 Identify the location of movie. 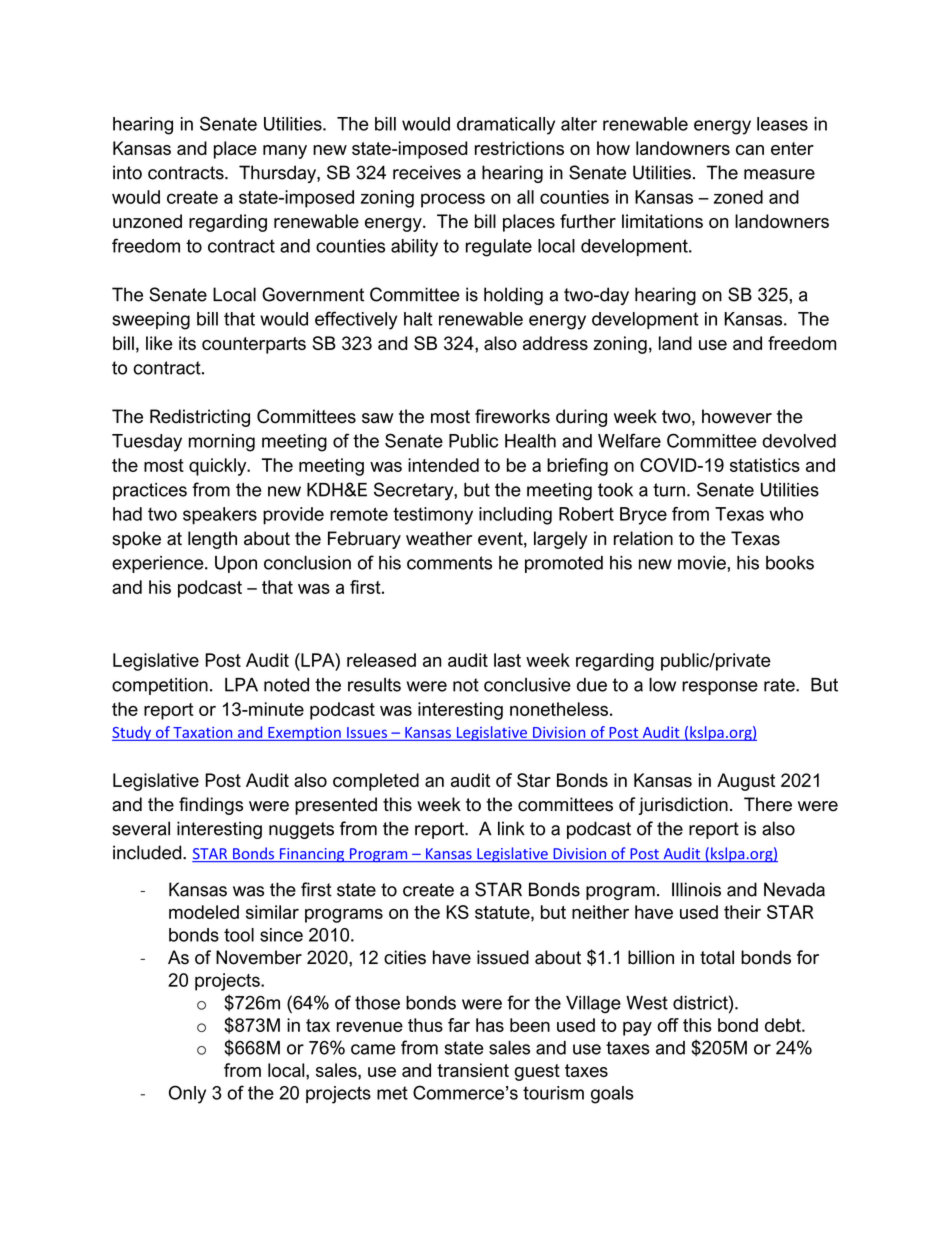
(703, 563).
